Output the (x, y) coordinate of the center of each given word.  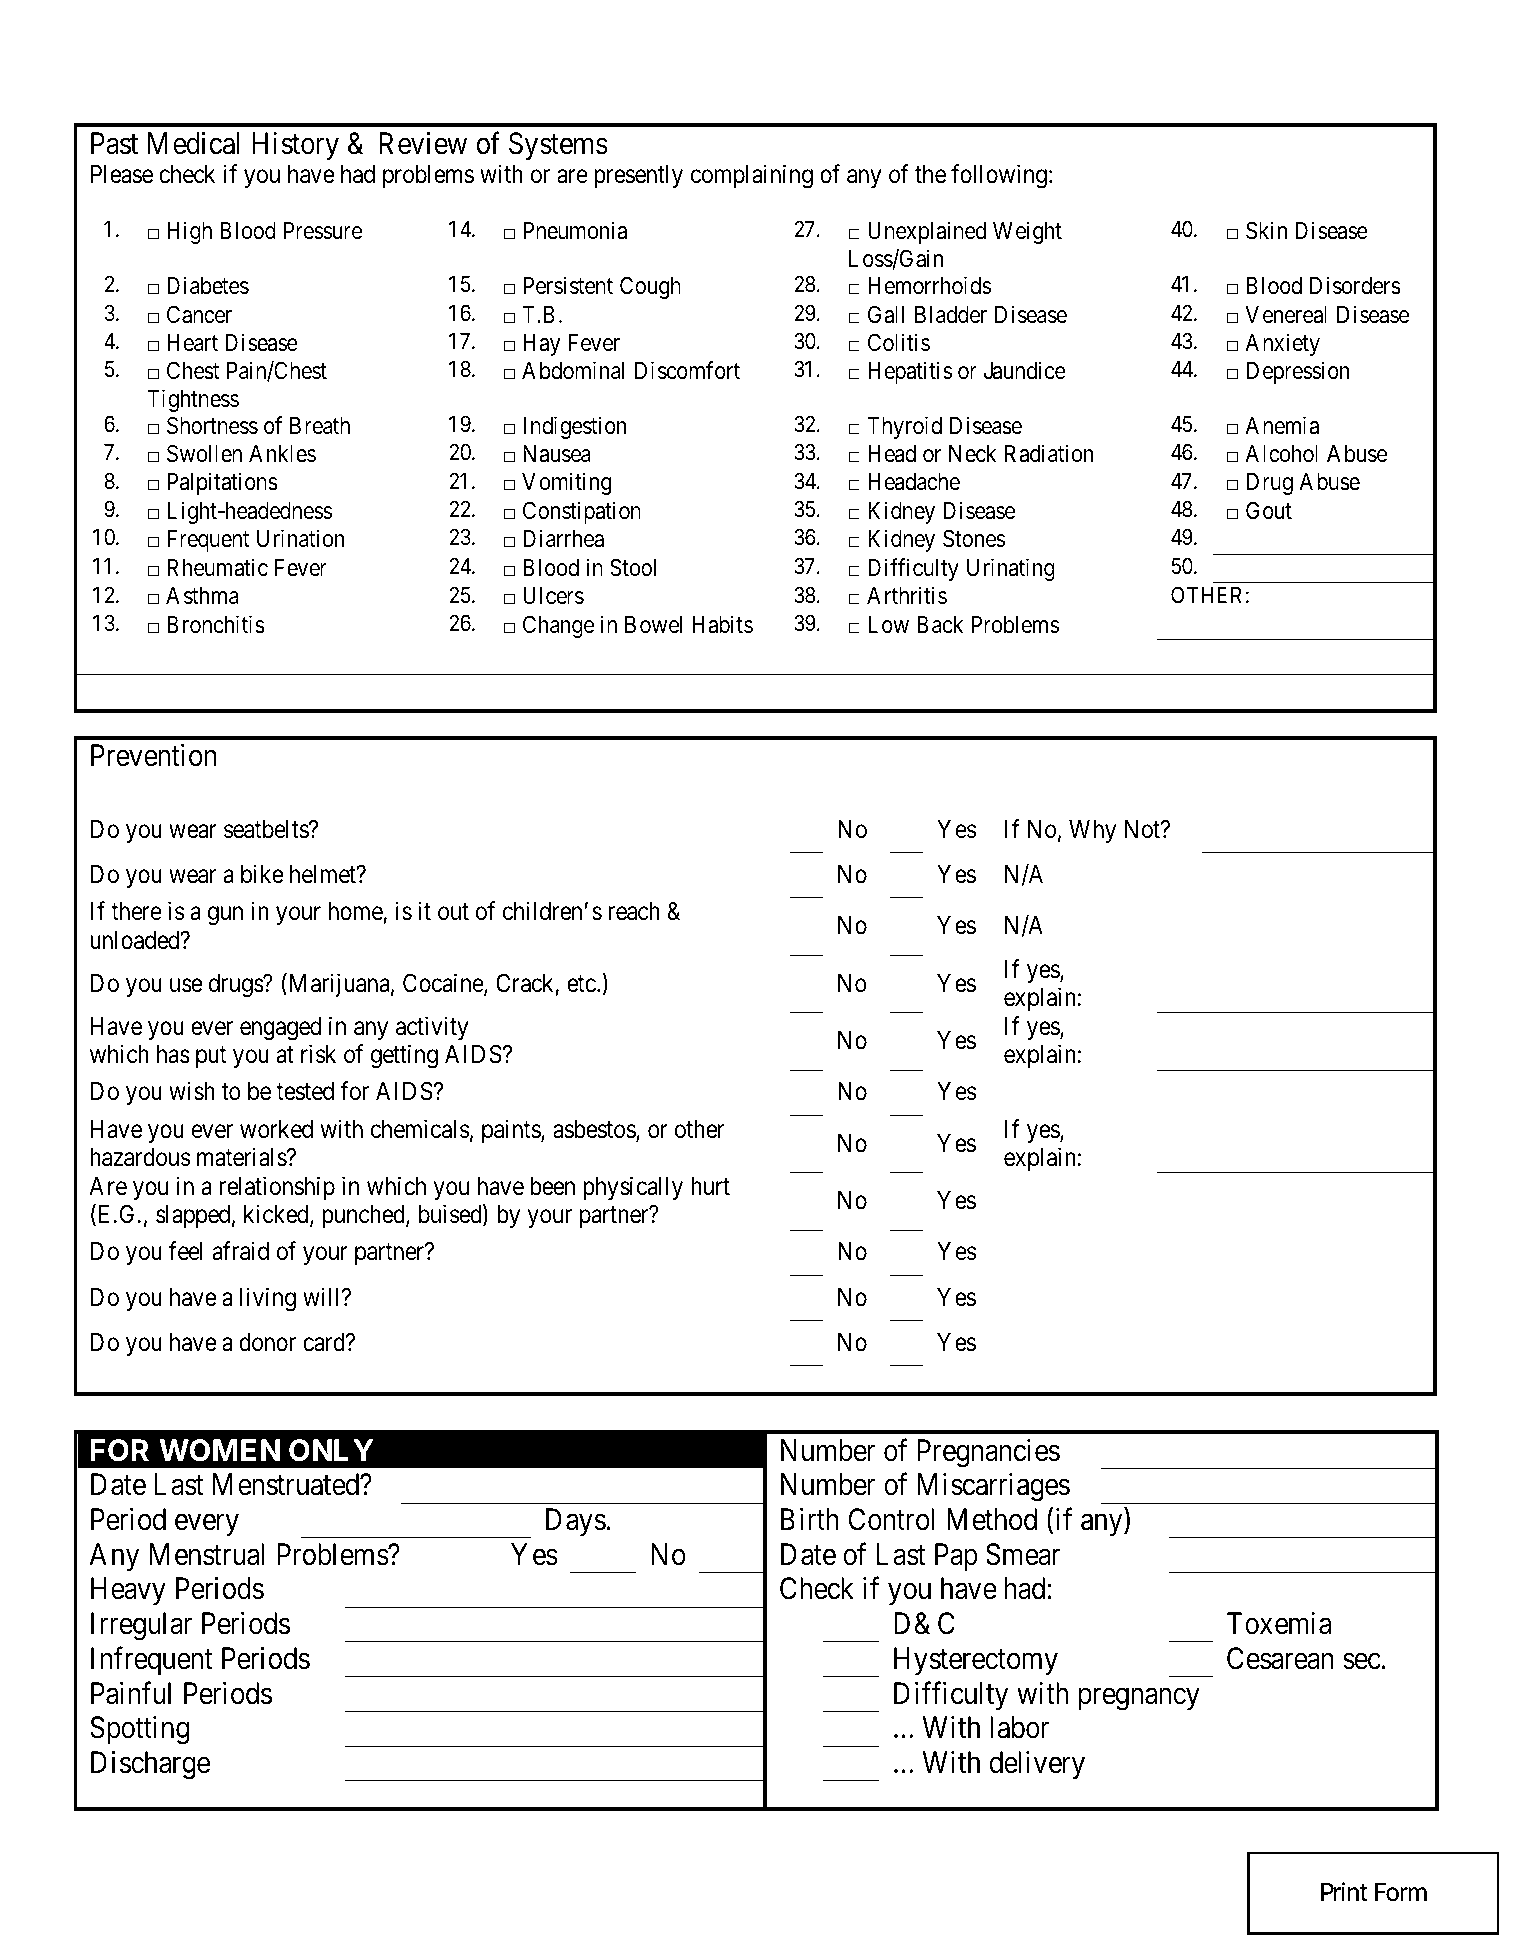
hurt (710, 1186)
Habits (722, 624)
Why (1092, 831)
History (296, 145)
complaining (752, 176)
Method (992, 1519)
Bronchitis (216, 624)
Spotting (139, 1730)
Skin (1266, 230)
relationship (277, 1188)
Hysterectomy (976, 1661)
